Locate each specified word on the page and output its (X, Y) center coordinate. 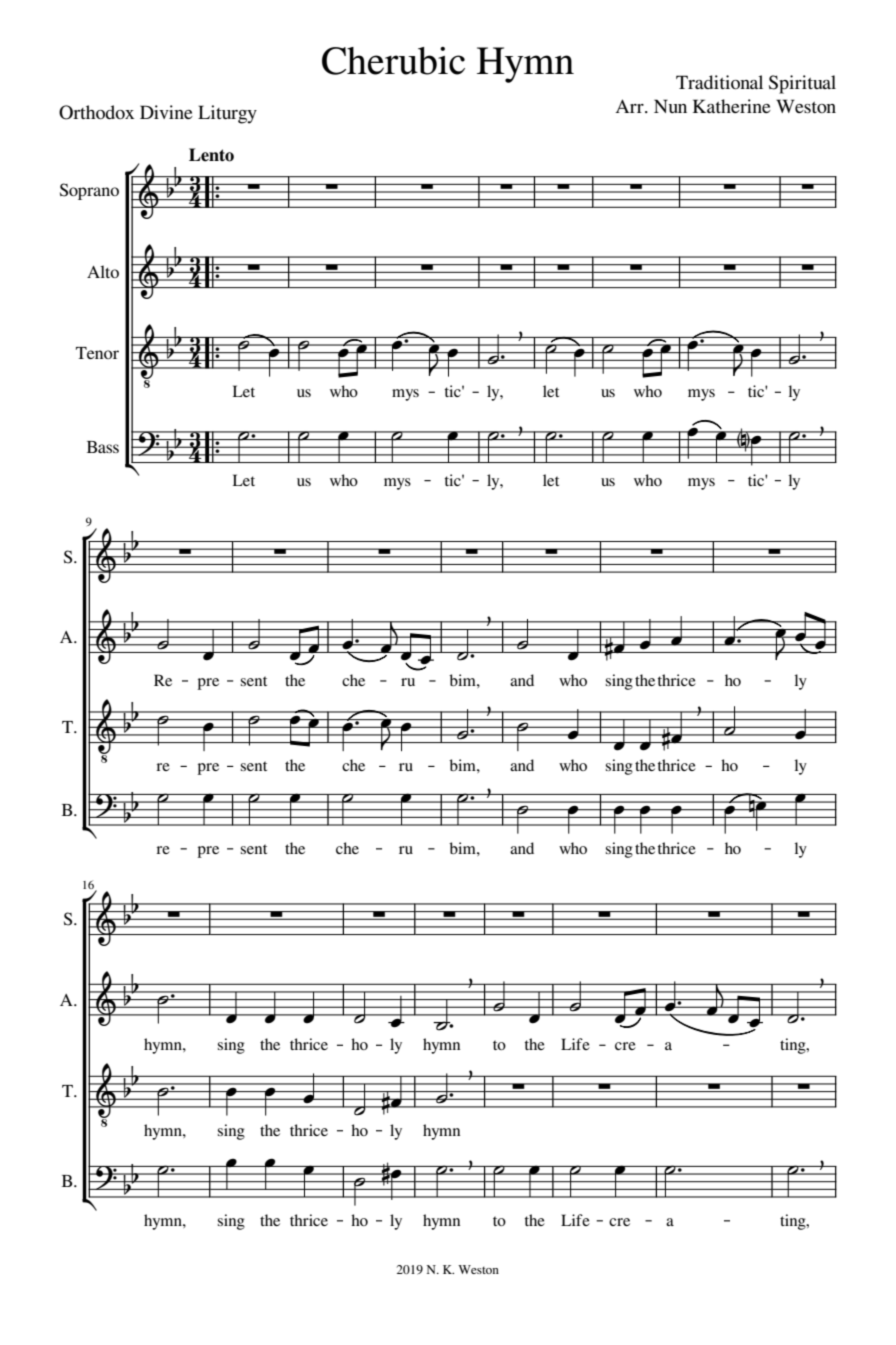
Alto (103, 271)
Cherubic (393, 61)
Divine (166, 112)
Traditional (719, 82)
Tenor (97, 353)
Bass (103, 447)
